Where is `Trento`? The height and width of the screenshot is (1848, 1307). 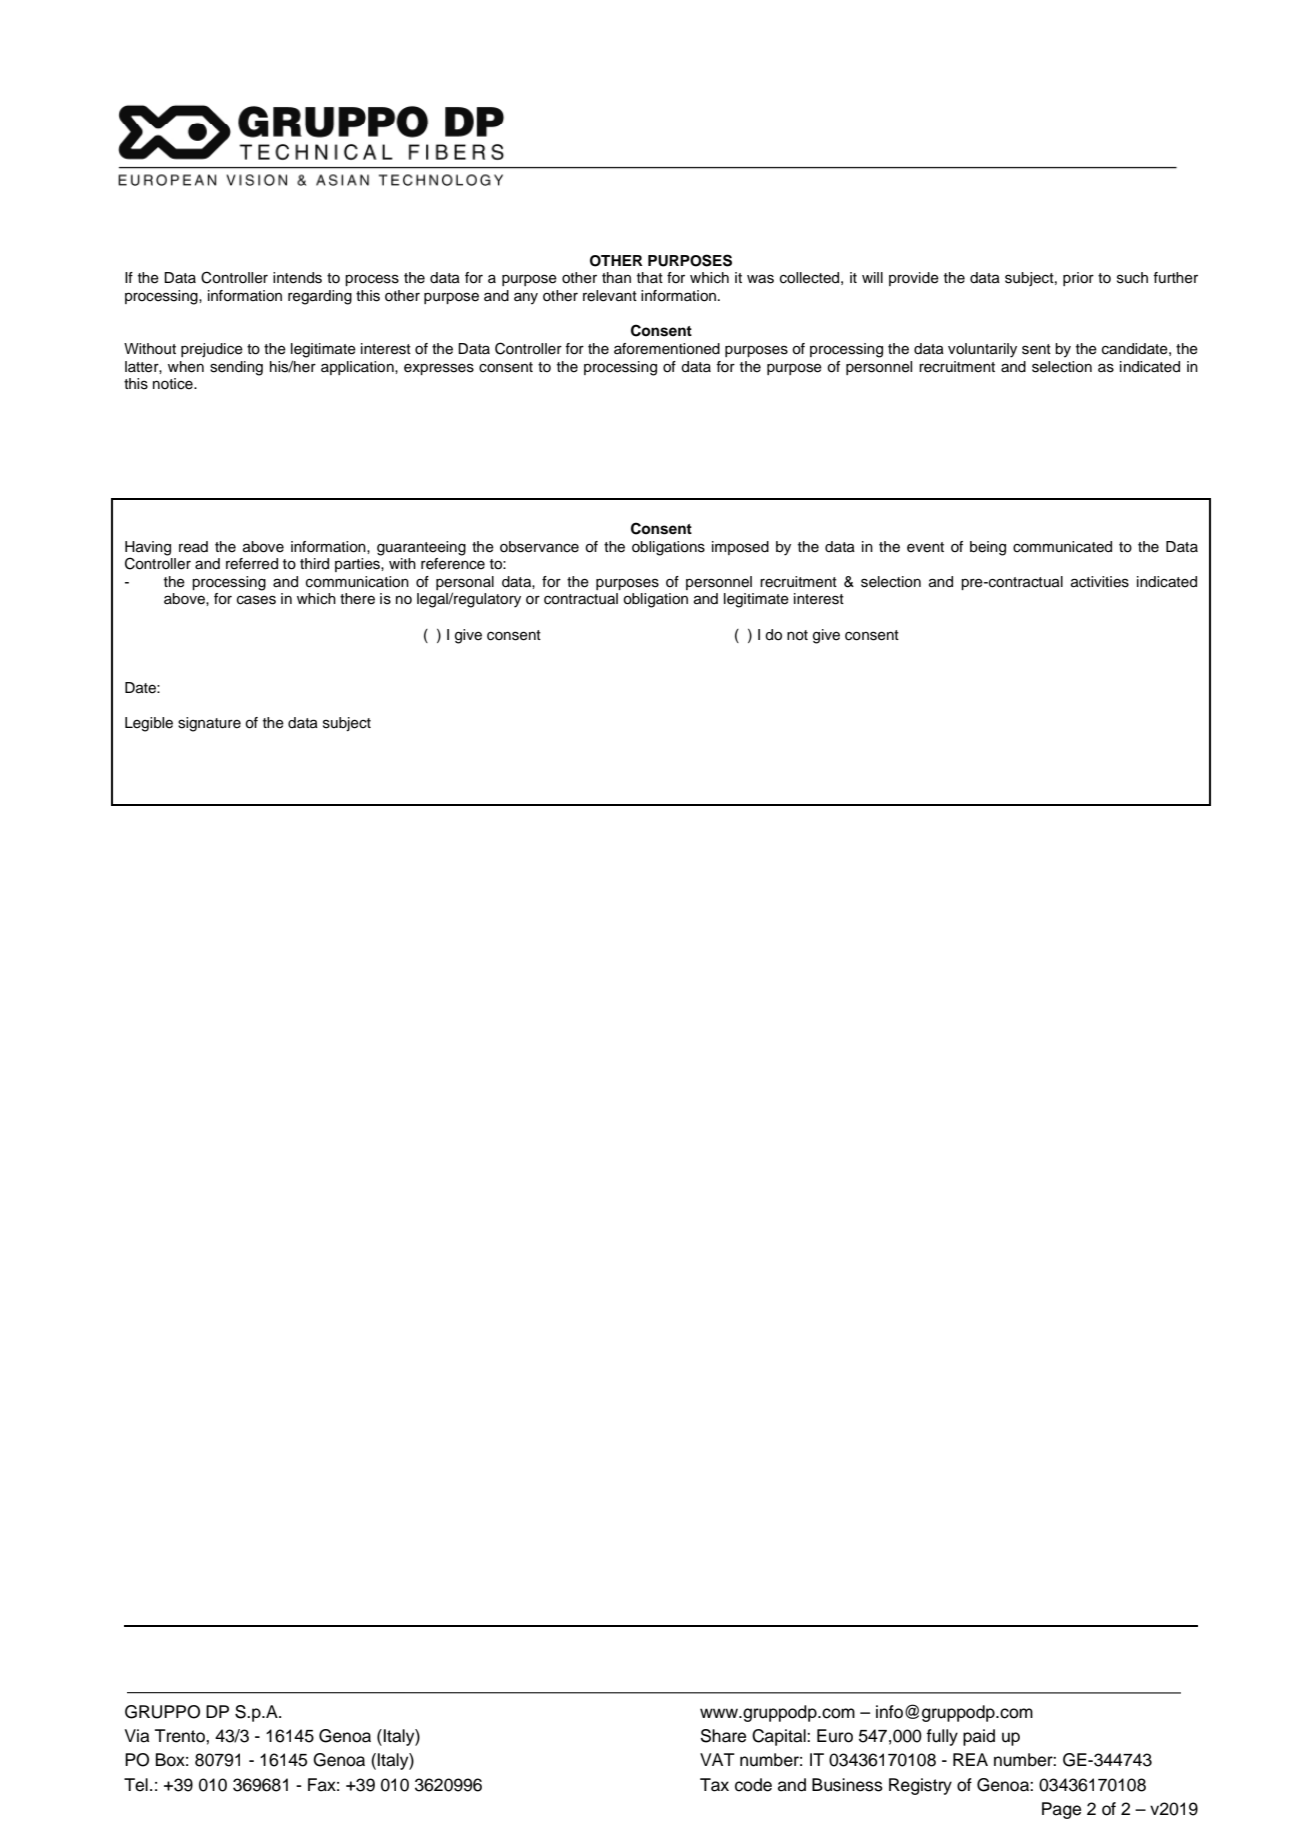 Trento is located at coordinates (181, 1736).
